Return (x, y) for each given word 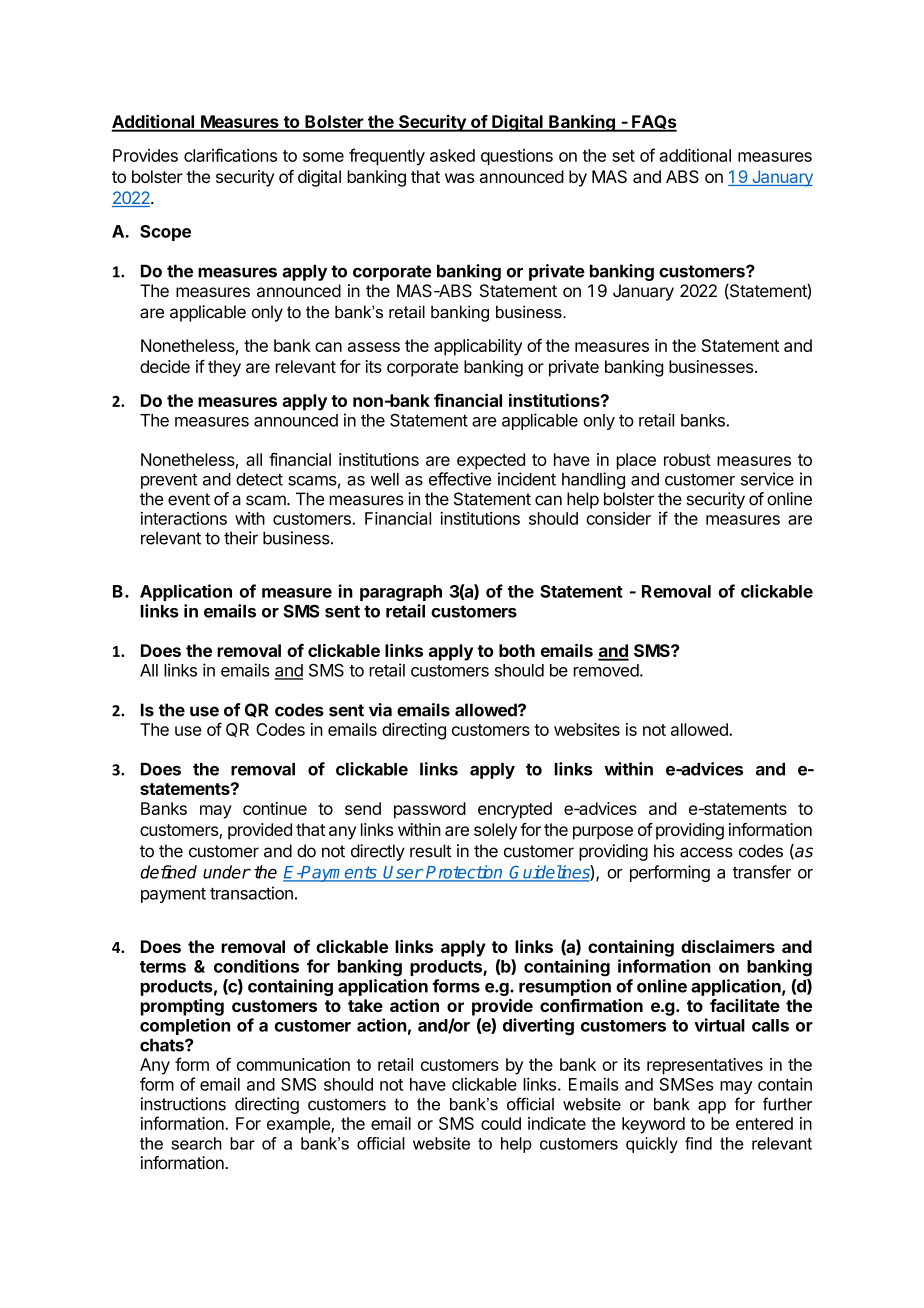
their (241, 538)
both (517, 650)
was (459, 178)
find (698, 1143)
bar (242, 1143)
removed (606, 670)
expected (491, 461)
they (224, 368)
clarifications (230, 155)
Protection (464, 873)
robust (687, 459)
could (501, 1123)
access (706, 852)
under (227, 872)
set (623, 156)
